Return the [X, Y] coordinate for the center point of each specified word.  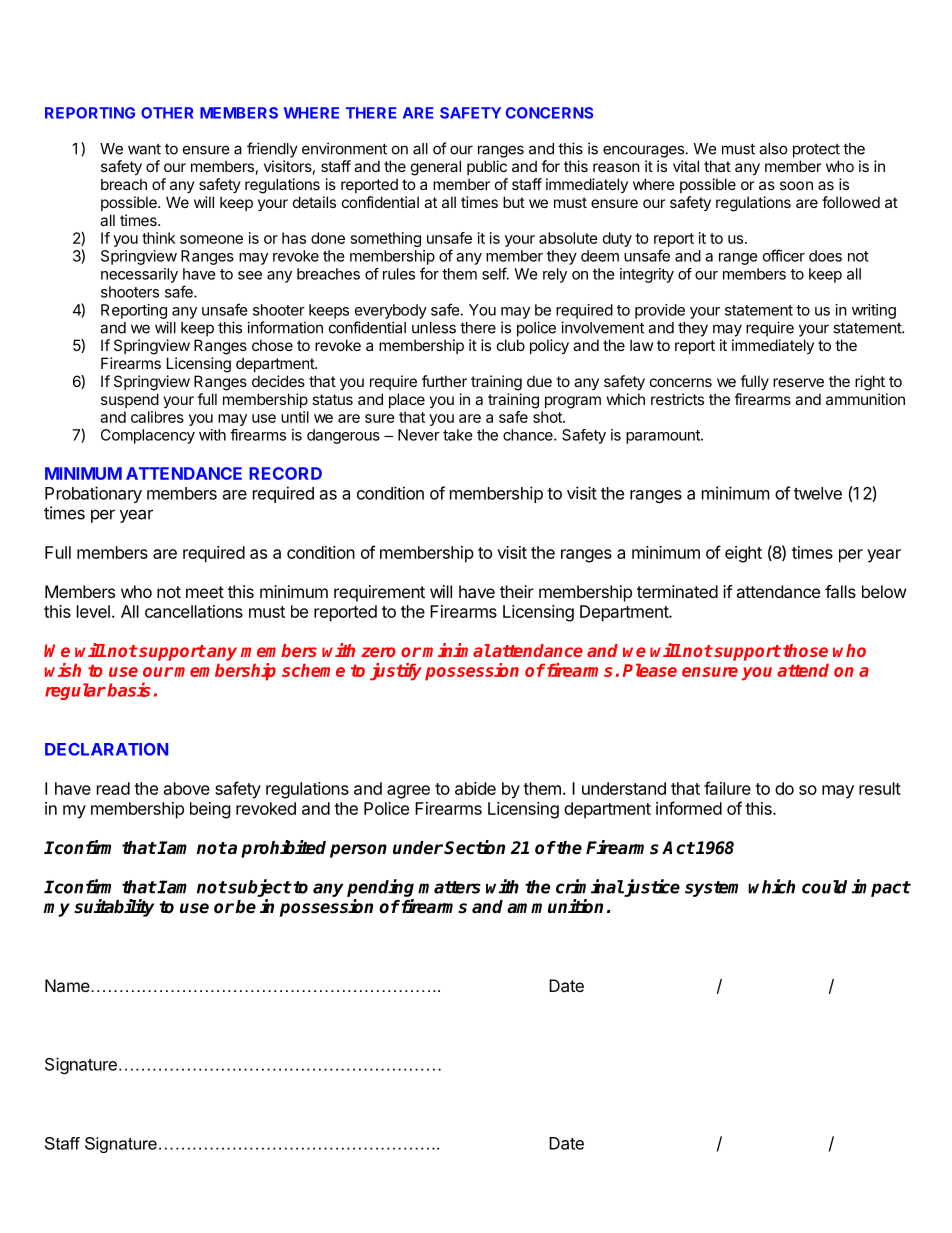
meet [205, 592]
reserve [798, 382]
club [511, 345]
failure [727, 788]
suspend [130, 400]
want [144, 149]
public [487, 167]
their [517, 591]
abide [475, 788]
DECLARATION [106, 749]
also [773, 149]
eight [743, 554]
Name [68, 985]
